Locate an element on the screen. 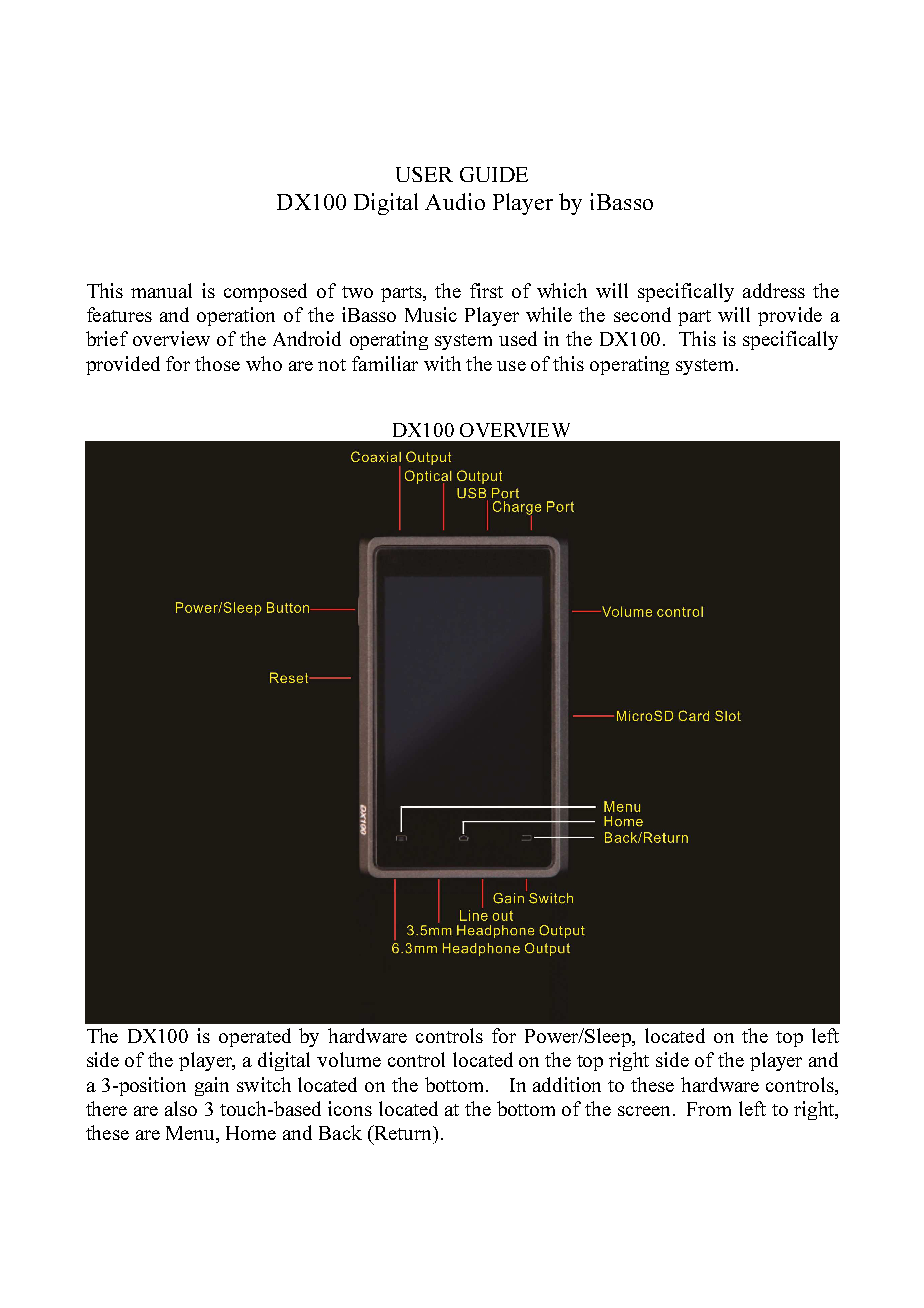 This screenshot has height=1308, width=924. those is located at coordinates (217, 363).
